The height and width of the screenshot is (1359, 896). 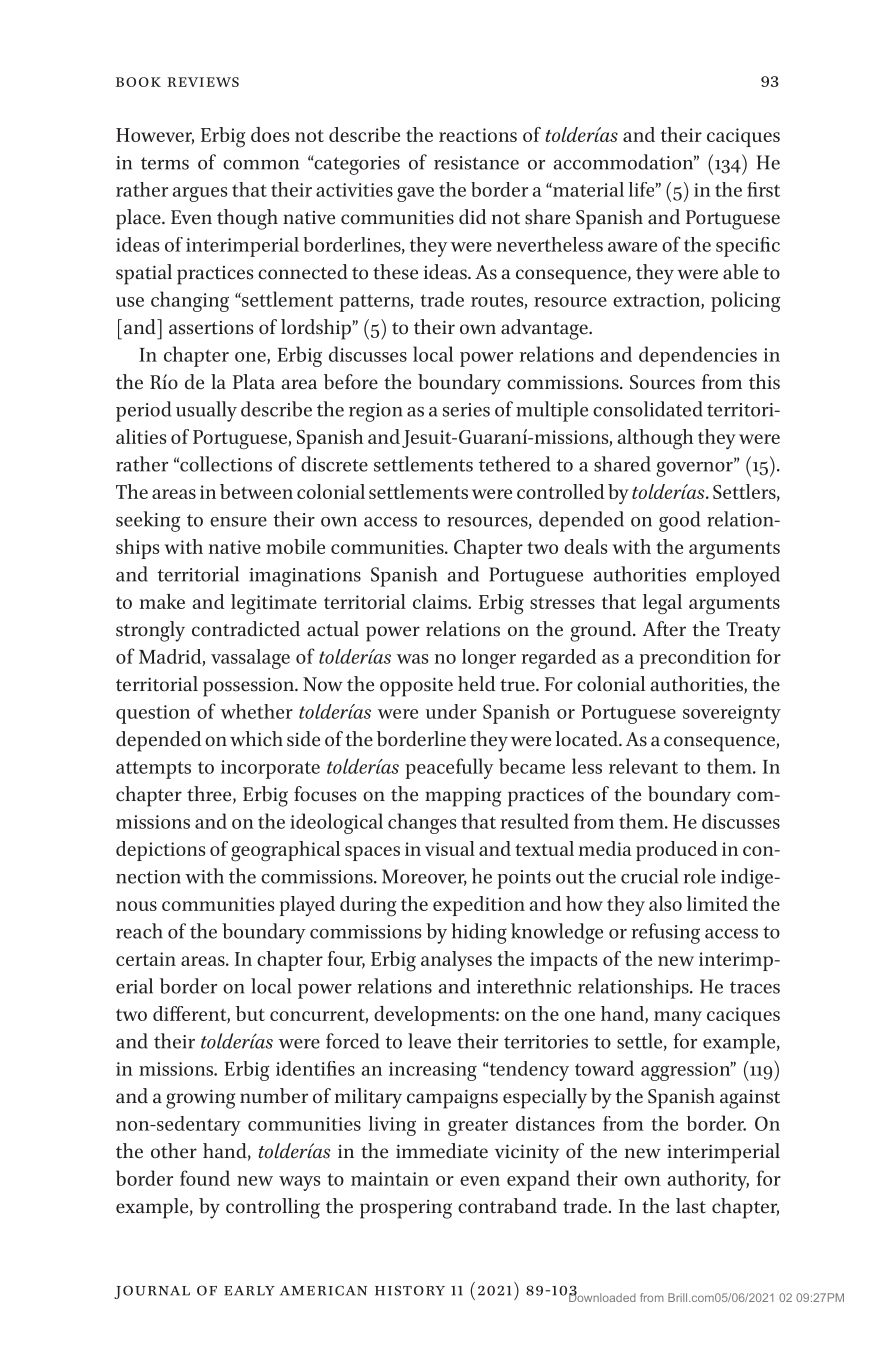 I want to click on reviews, so click(x=203, y=82).
